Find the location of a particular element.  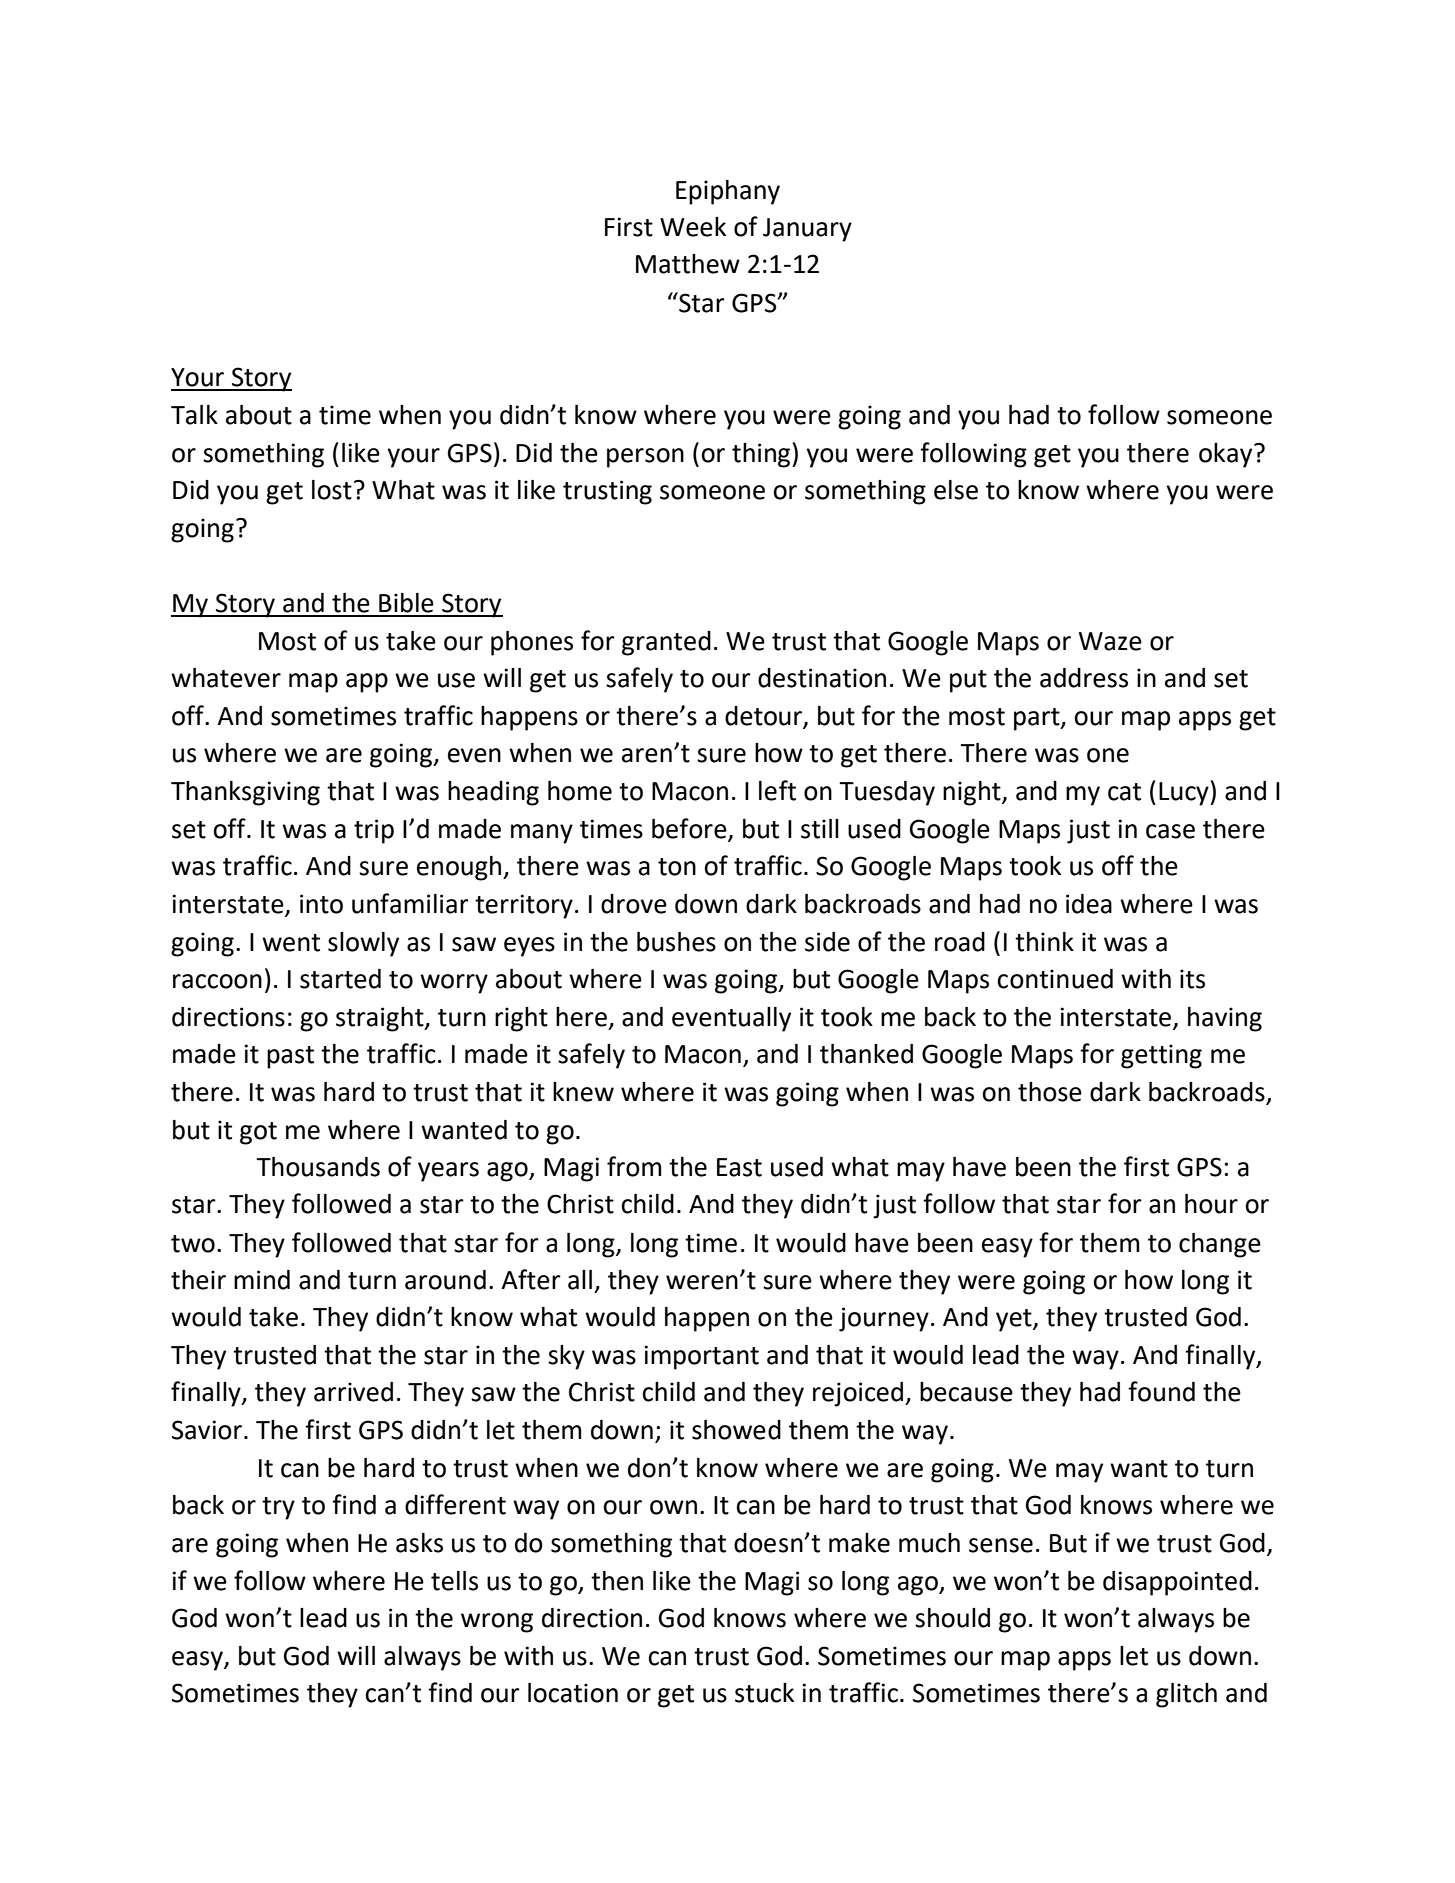

Talk is located at coordinates (194, 415).
